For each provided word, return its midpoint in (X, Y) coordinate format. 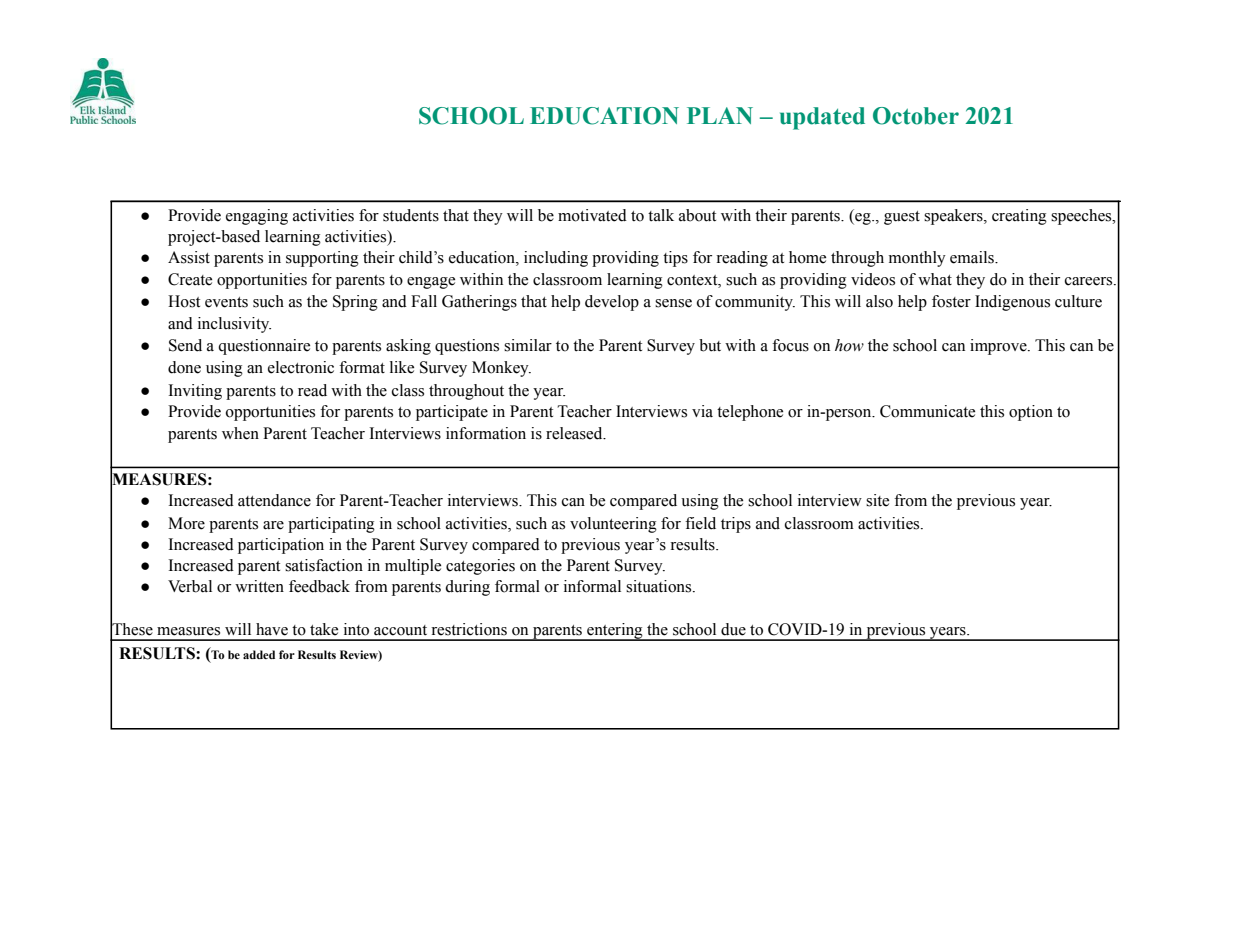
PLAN (720, 115)
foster (951, 301)
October (916, 116)
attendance (274, 500)
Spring (355, 303)
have (272, 629)
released (575, 433)
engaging (257, 217)
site (877, 500)
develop (612, 303)
